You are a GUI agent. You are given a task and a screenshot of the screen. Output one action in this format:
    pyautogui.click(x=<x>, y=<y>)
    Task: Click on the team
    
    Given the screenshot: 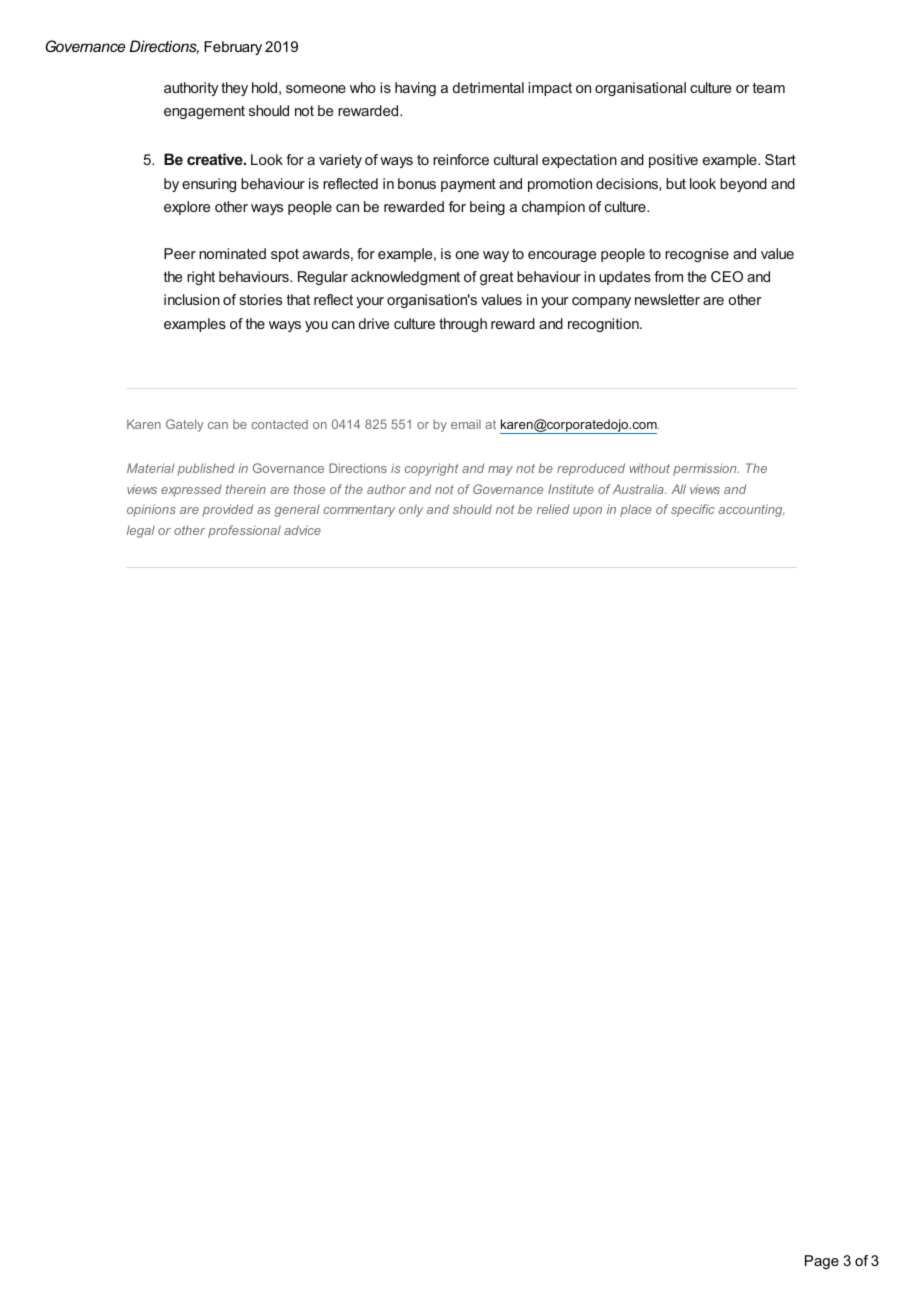 What is the action you would take?
    pyautogui.click(x=769, y=88)
